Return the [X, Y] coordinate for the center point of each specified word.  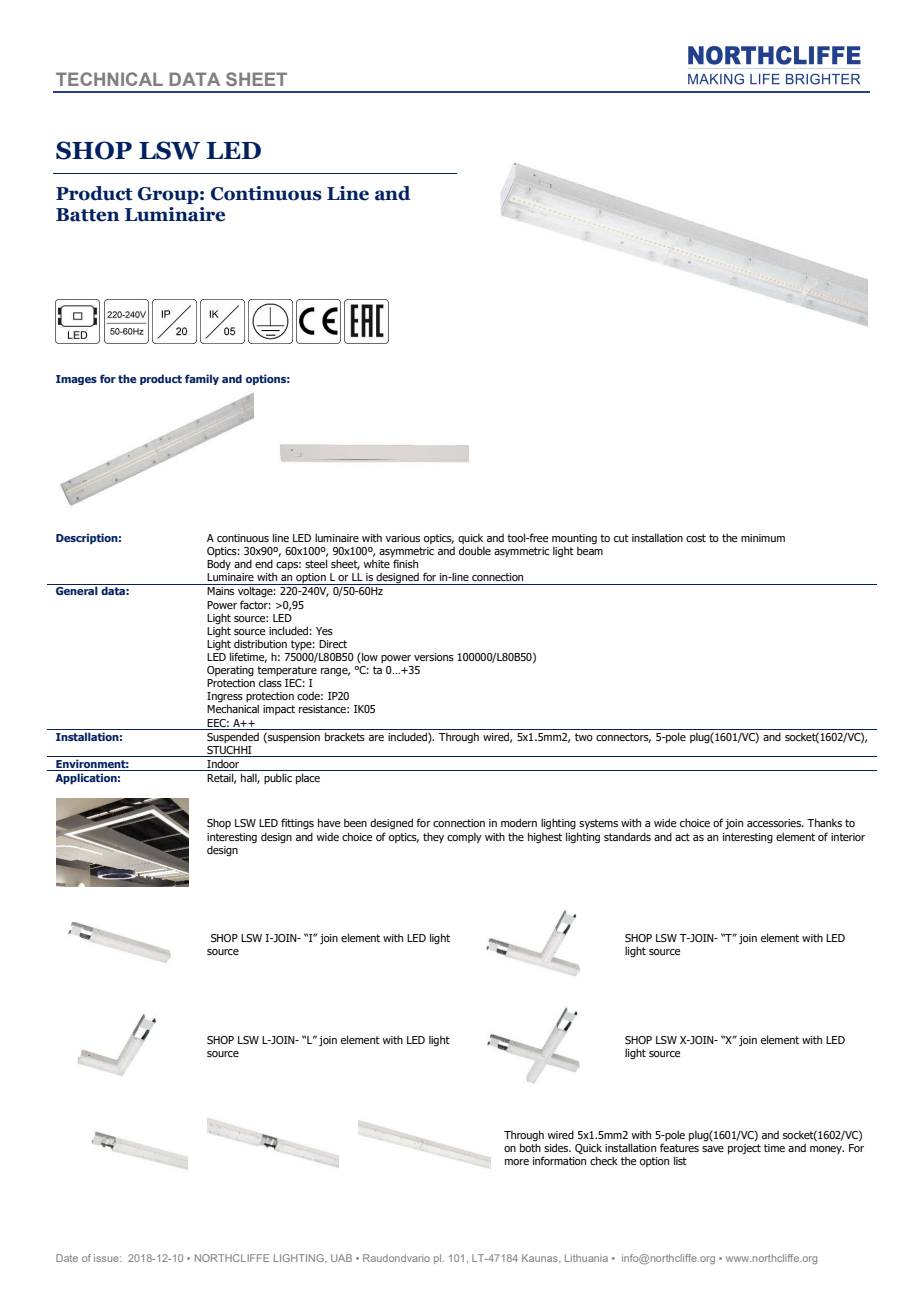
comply [464, 838]
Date [67, 1258]
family [202, 379]
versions [434, 657]
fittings [297, 824]
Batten [87, 215]
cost [696, 538]
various [402, 538]
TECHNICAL [109, 79]
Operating [230, 671]
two [584, 737]
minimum [763, 538]
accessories [775, 823]
